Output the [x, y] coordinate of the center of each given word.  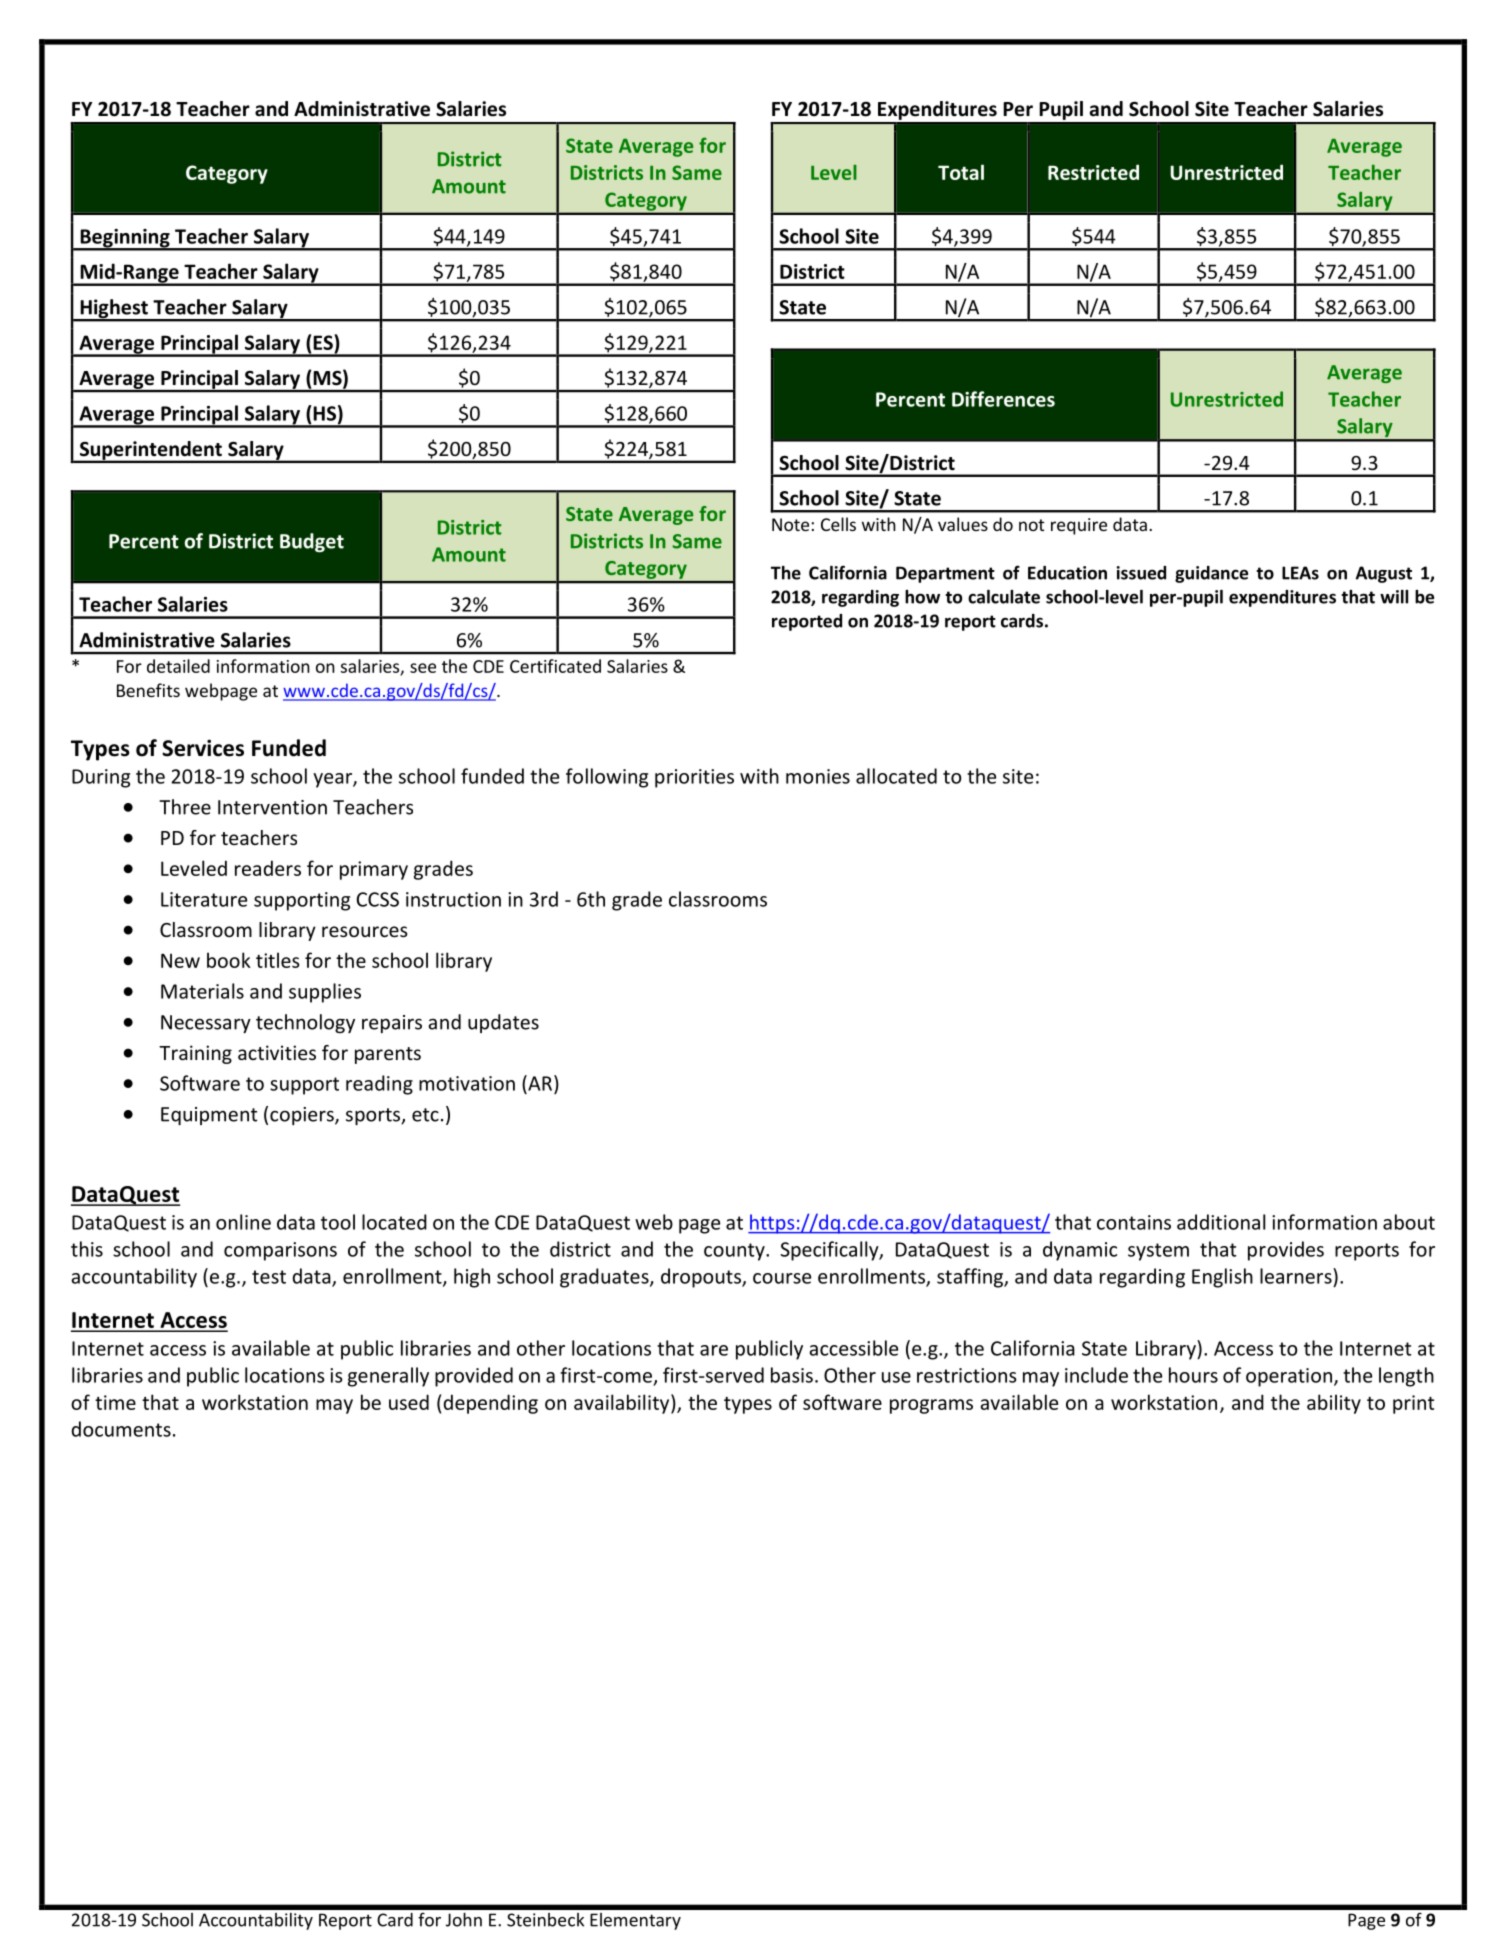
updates [503, 1023]
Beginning [125, 239]
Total [961, 172]
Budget [312, 542]
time [115, 1402]
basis [792, 1375]
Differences [1003, 399]
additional [1221, 1222]
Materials [202, 991]
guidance [1211, 574]
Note [790, 524]
